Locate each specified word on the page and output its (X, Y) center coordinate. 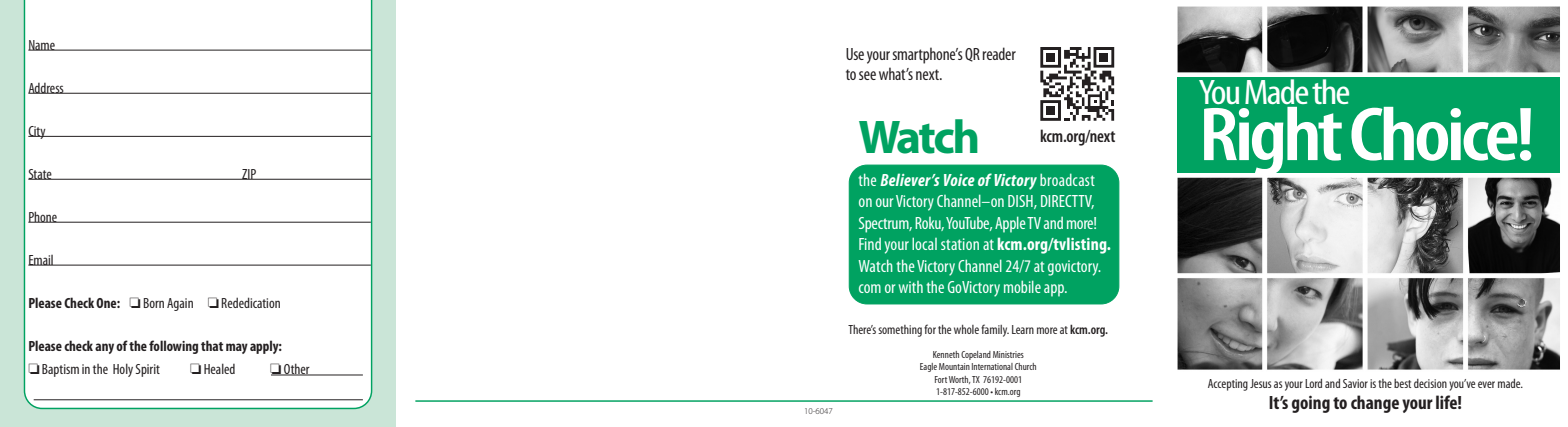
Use (855, 54)
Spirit (148, 370)
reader (999, 53)
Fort (941, 379)
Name (42, 45)
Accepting (1228, 385)
